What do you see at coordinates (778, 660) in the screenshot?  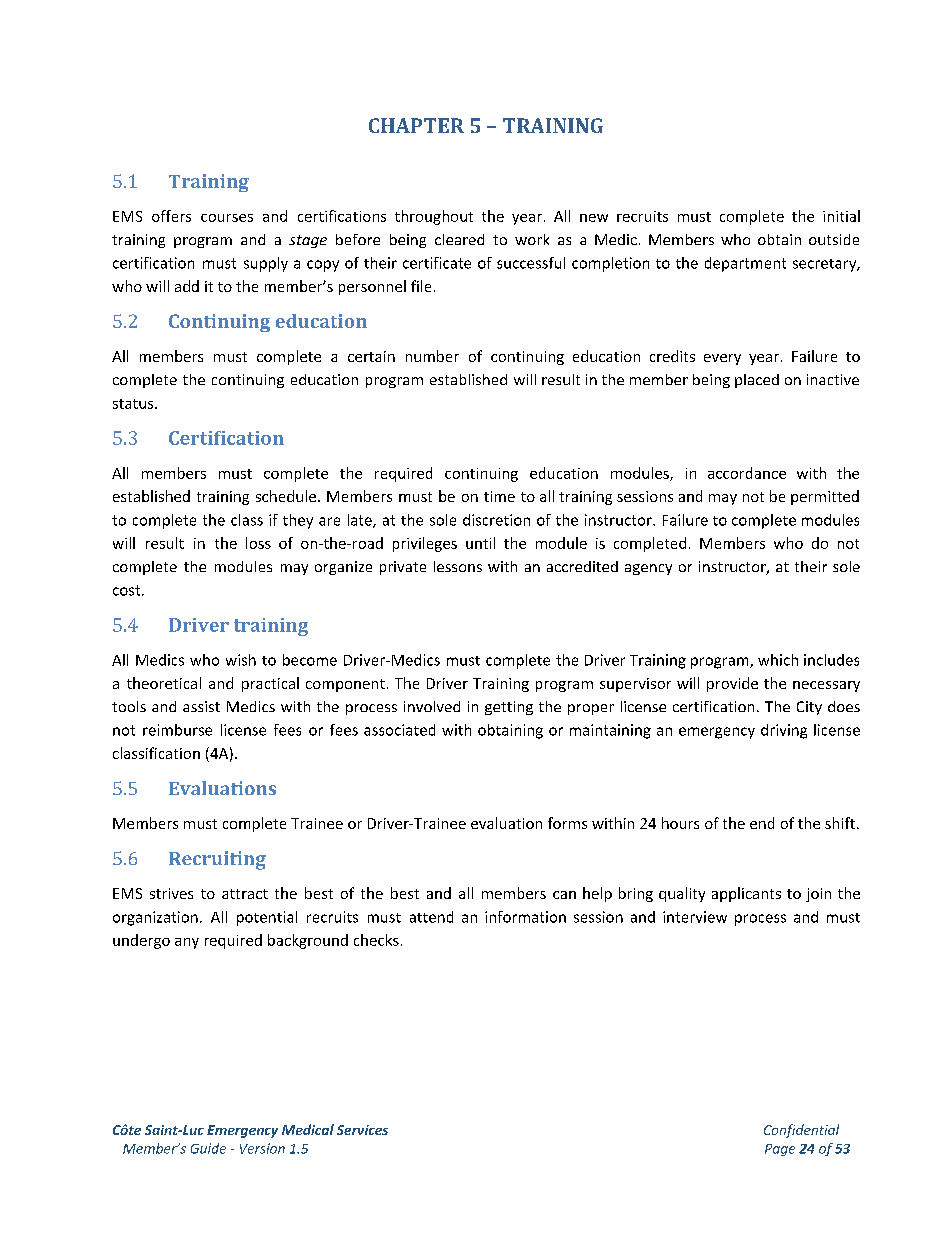 I see `which` at bounding box center [778, 660].
